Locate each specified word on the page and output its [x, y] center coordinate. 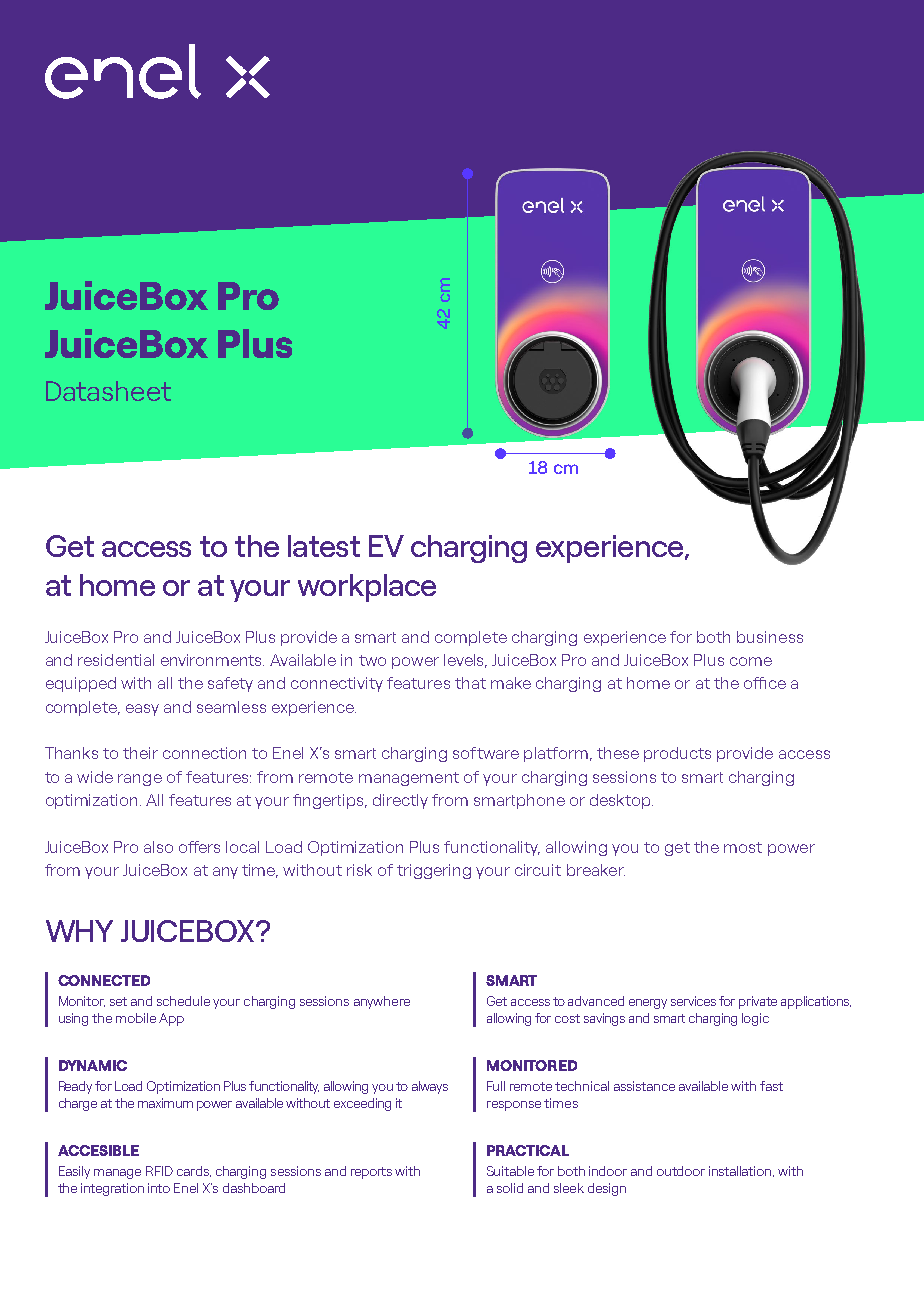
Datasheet [108, 391]
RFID [159, 1171]
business [770, 637]
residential [116, 660]
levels [465, 661]
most [743, 847]
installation [741, 1171]
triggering [434, 871]
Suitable [510, 1171]
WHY [79, 931]
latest [324, 546]
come [751, 661]
